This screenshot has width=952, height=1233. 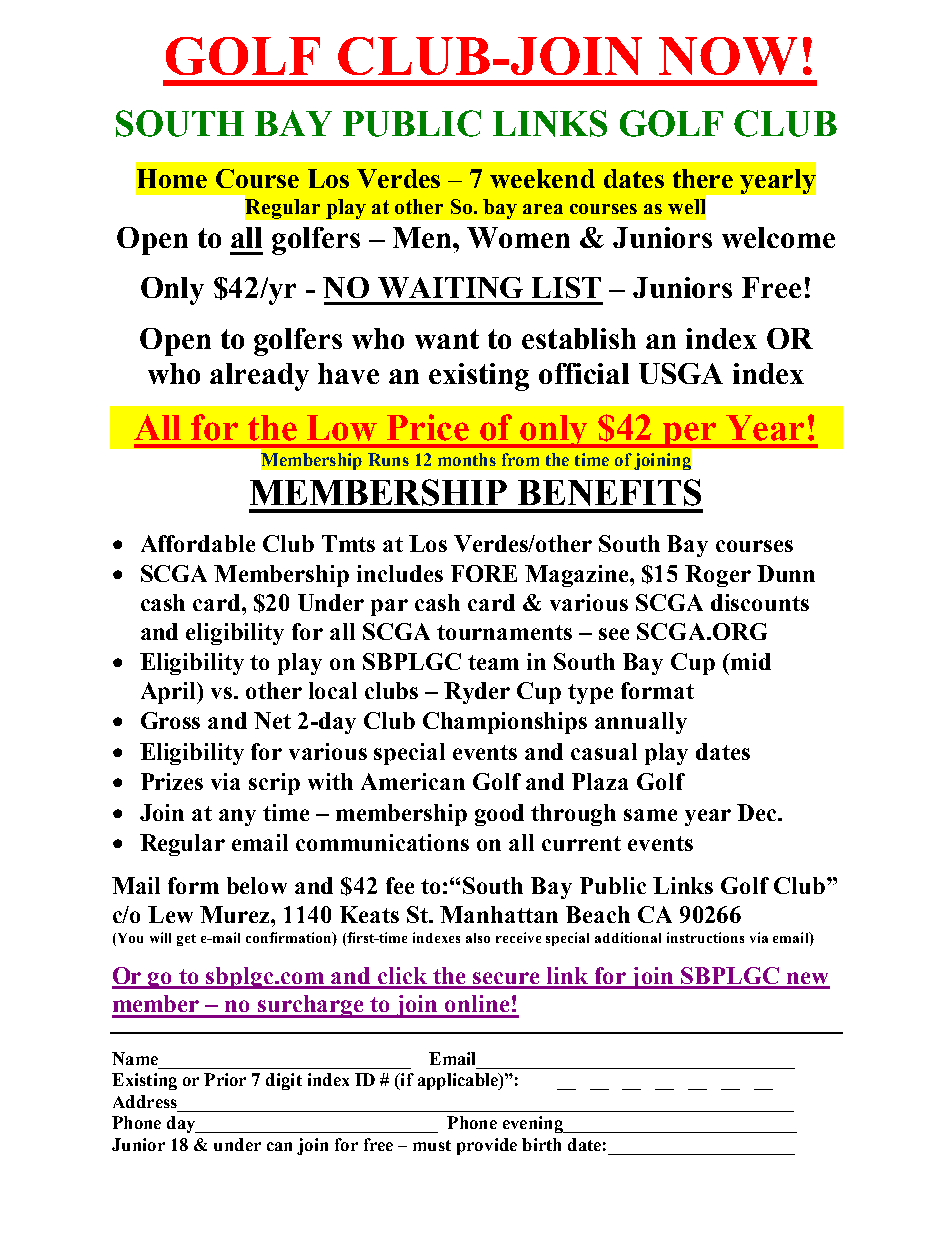 What do you see at coordinates (198, 543) in the screenshot?
I see `Affordable` at bounding box center [198, 543].
